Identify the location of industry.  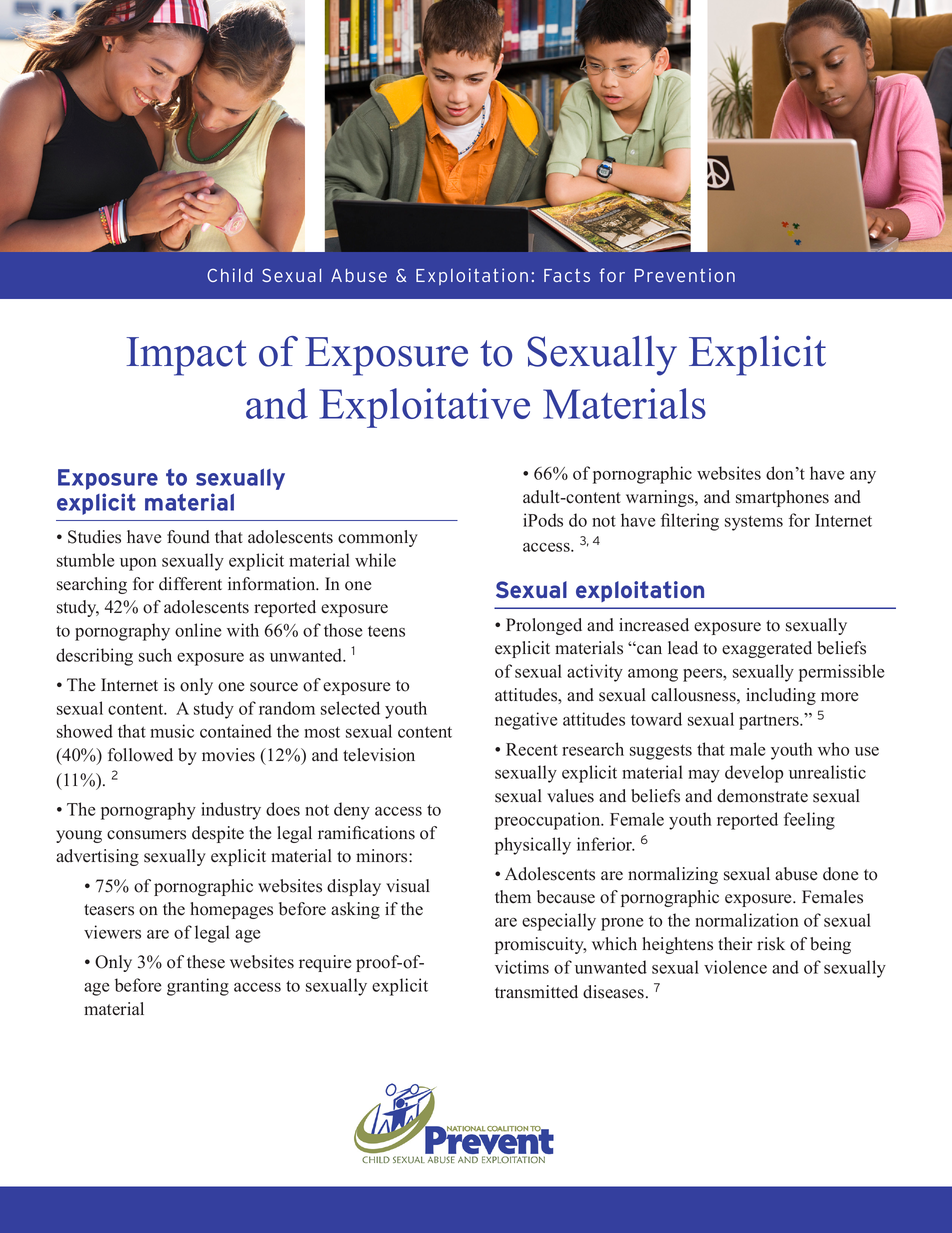
(231, 811).
